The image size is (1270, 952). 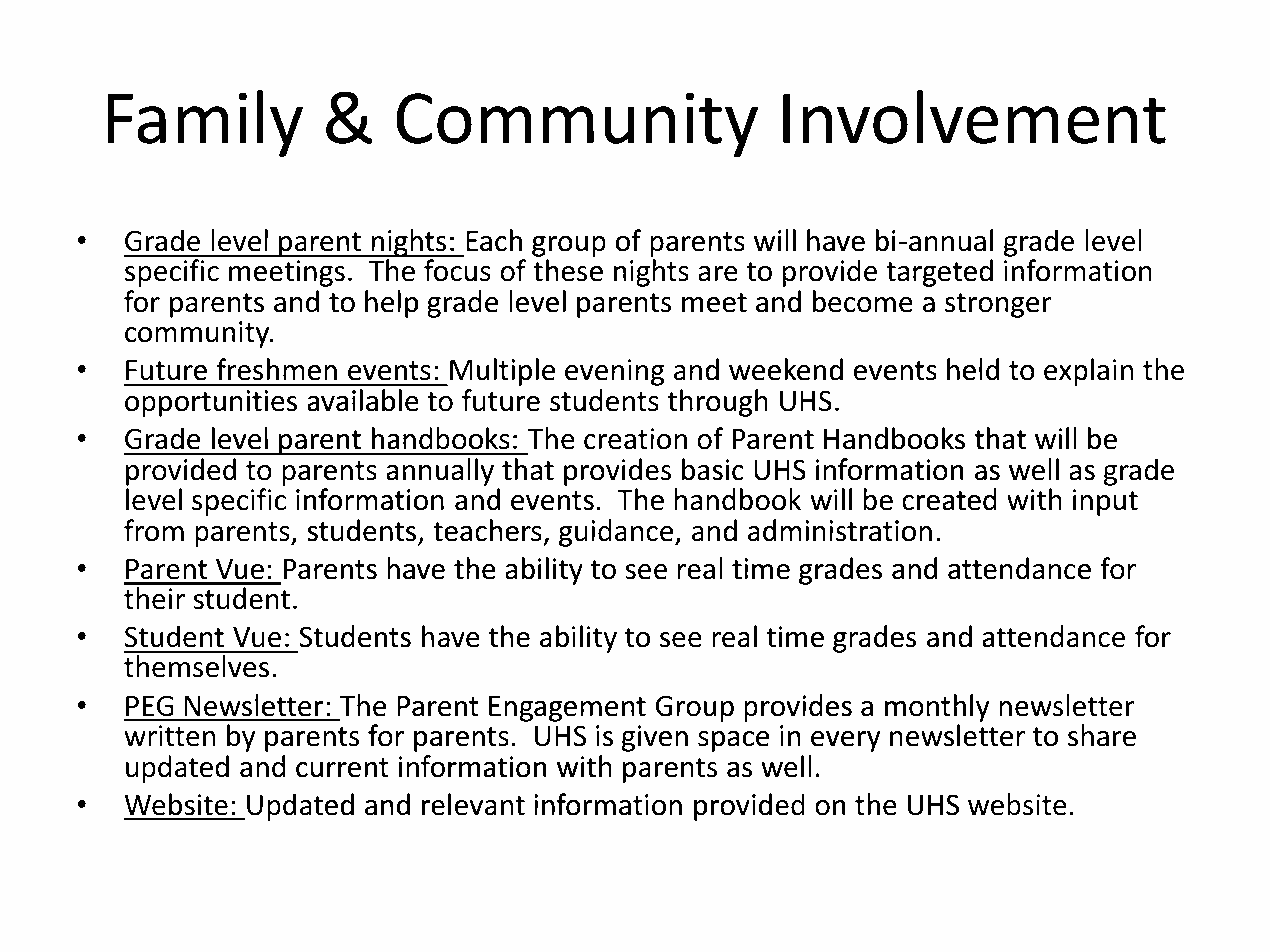 I want to click on Engagement, so click(x=567, y=709).
